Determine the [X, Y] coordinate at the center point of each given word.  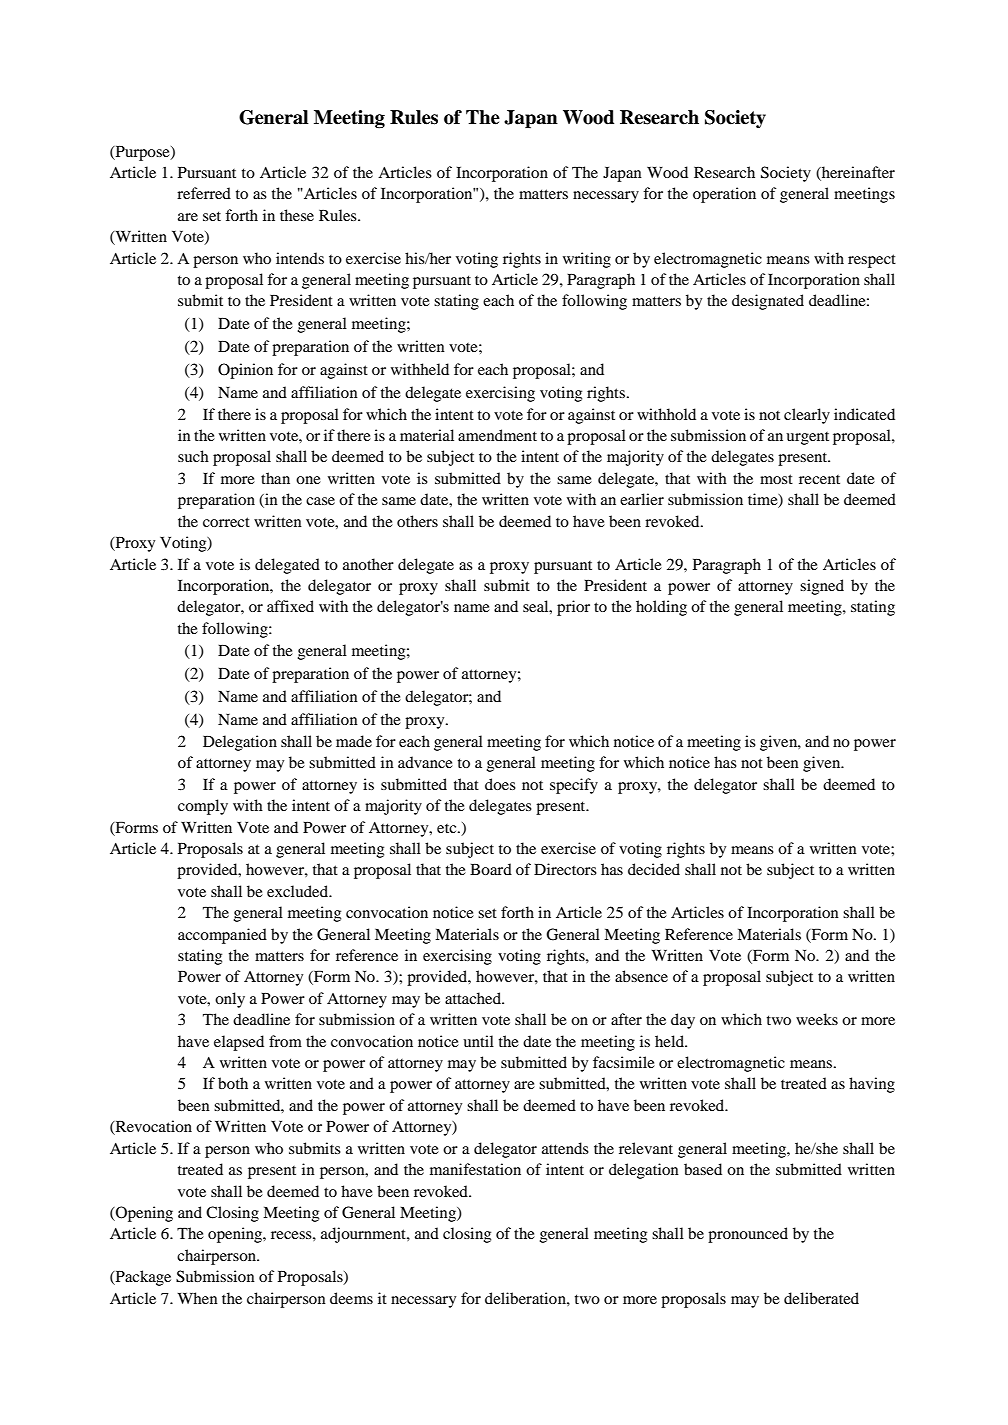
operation [724, 195]
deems [351, 1298]
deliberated [821, 1298]
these [297, 215]
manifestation [475, 1169]
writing [587, 260]
